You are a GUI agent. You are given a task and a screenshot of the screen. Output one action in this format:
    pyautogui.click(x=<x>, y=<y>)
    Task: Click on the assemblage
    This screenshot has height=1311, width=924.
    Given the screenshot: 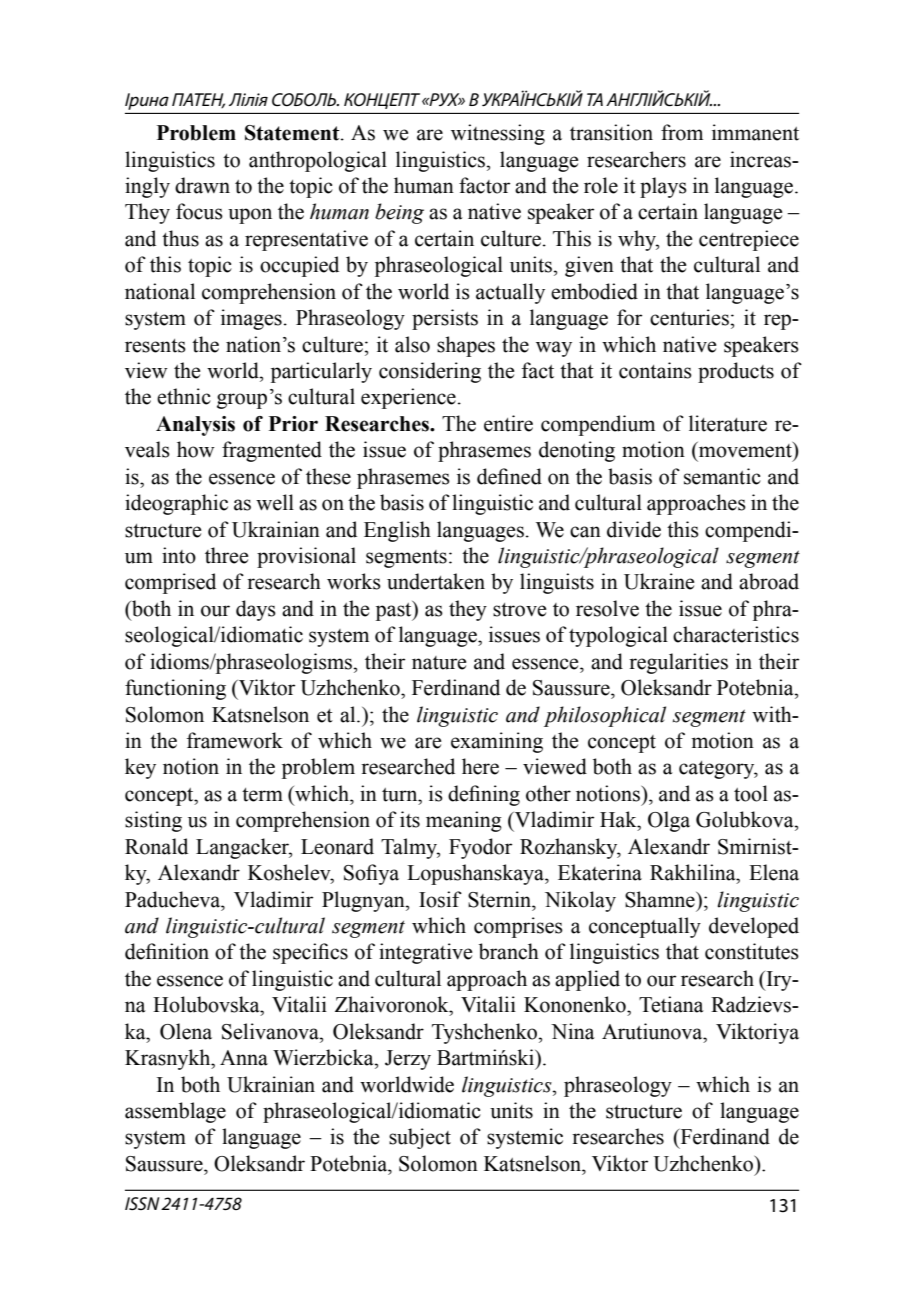 What is the action you would take?
    pyautogui.click(x=175, y=1112)
